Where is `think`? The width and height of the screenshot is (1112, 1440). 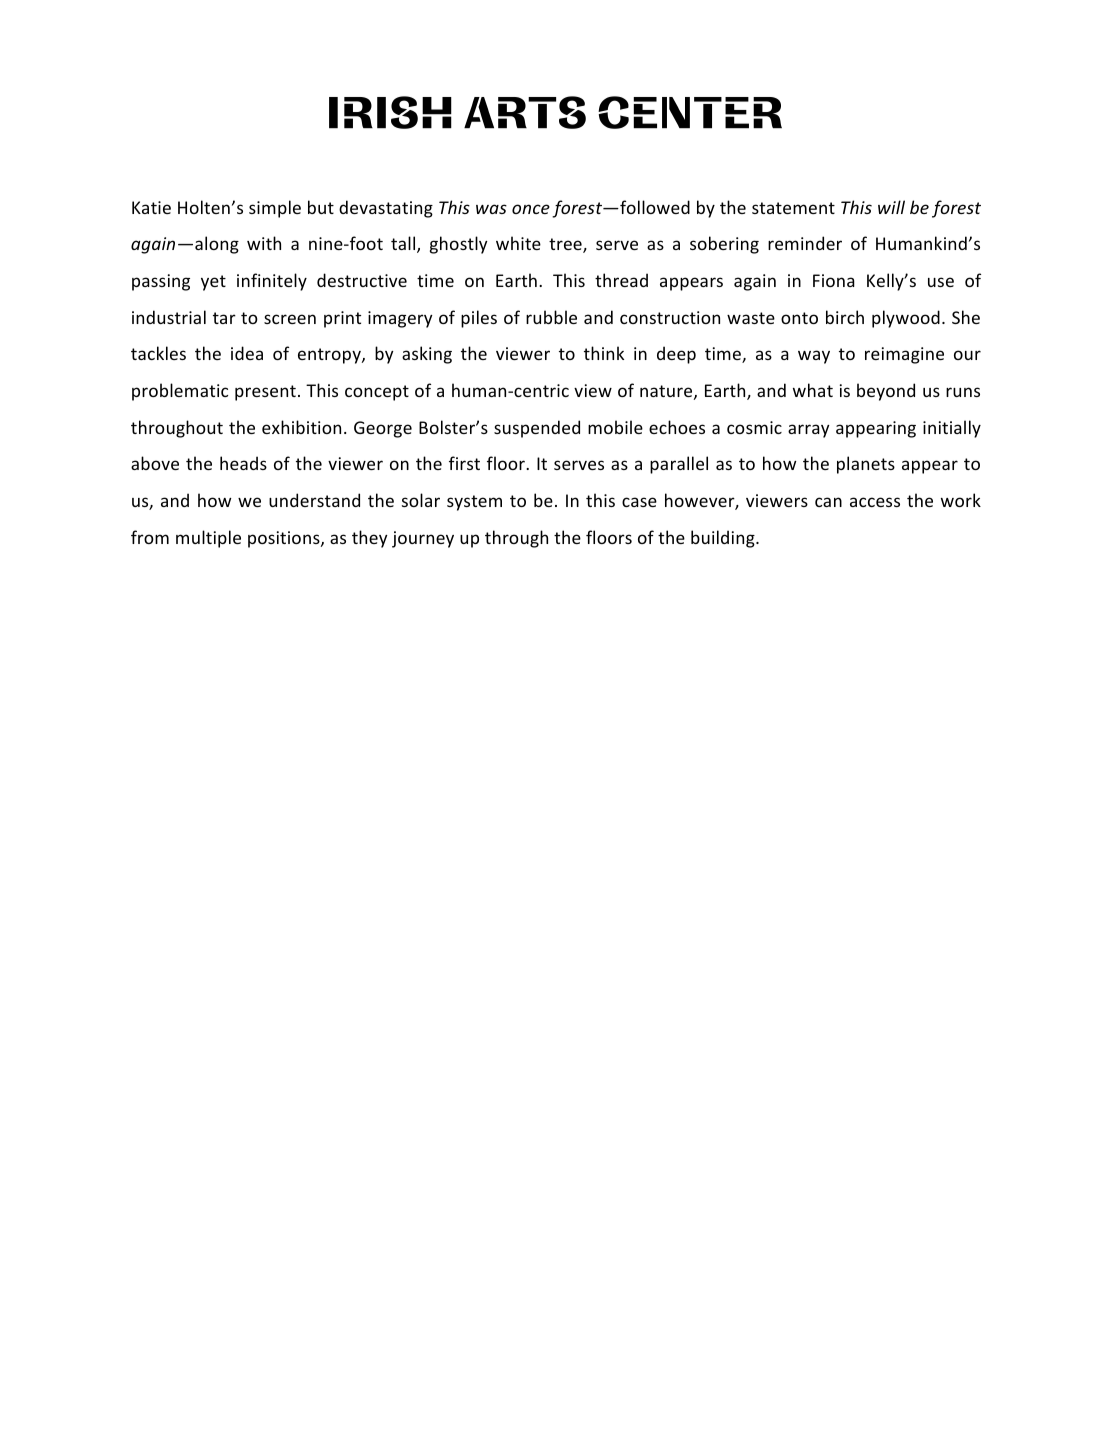 think is located at coordinates (604, 353).
